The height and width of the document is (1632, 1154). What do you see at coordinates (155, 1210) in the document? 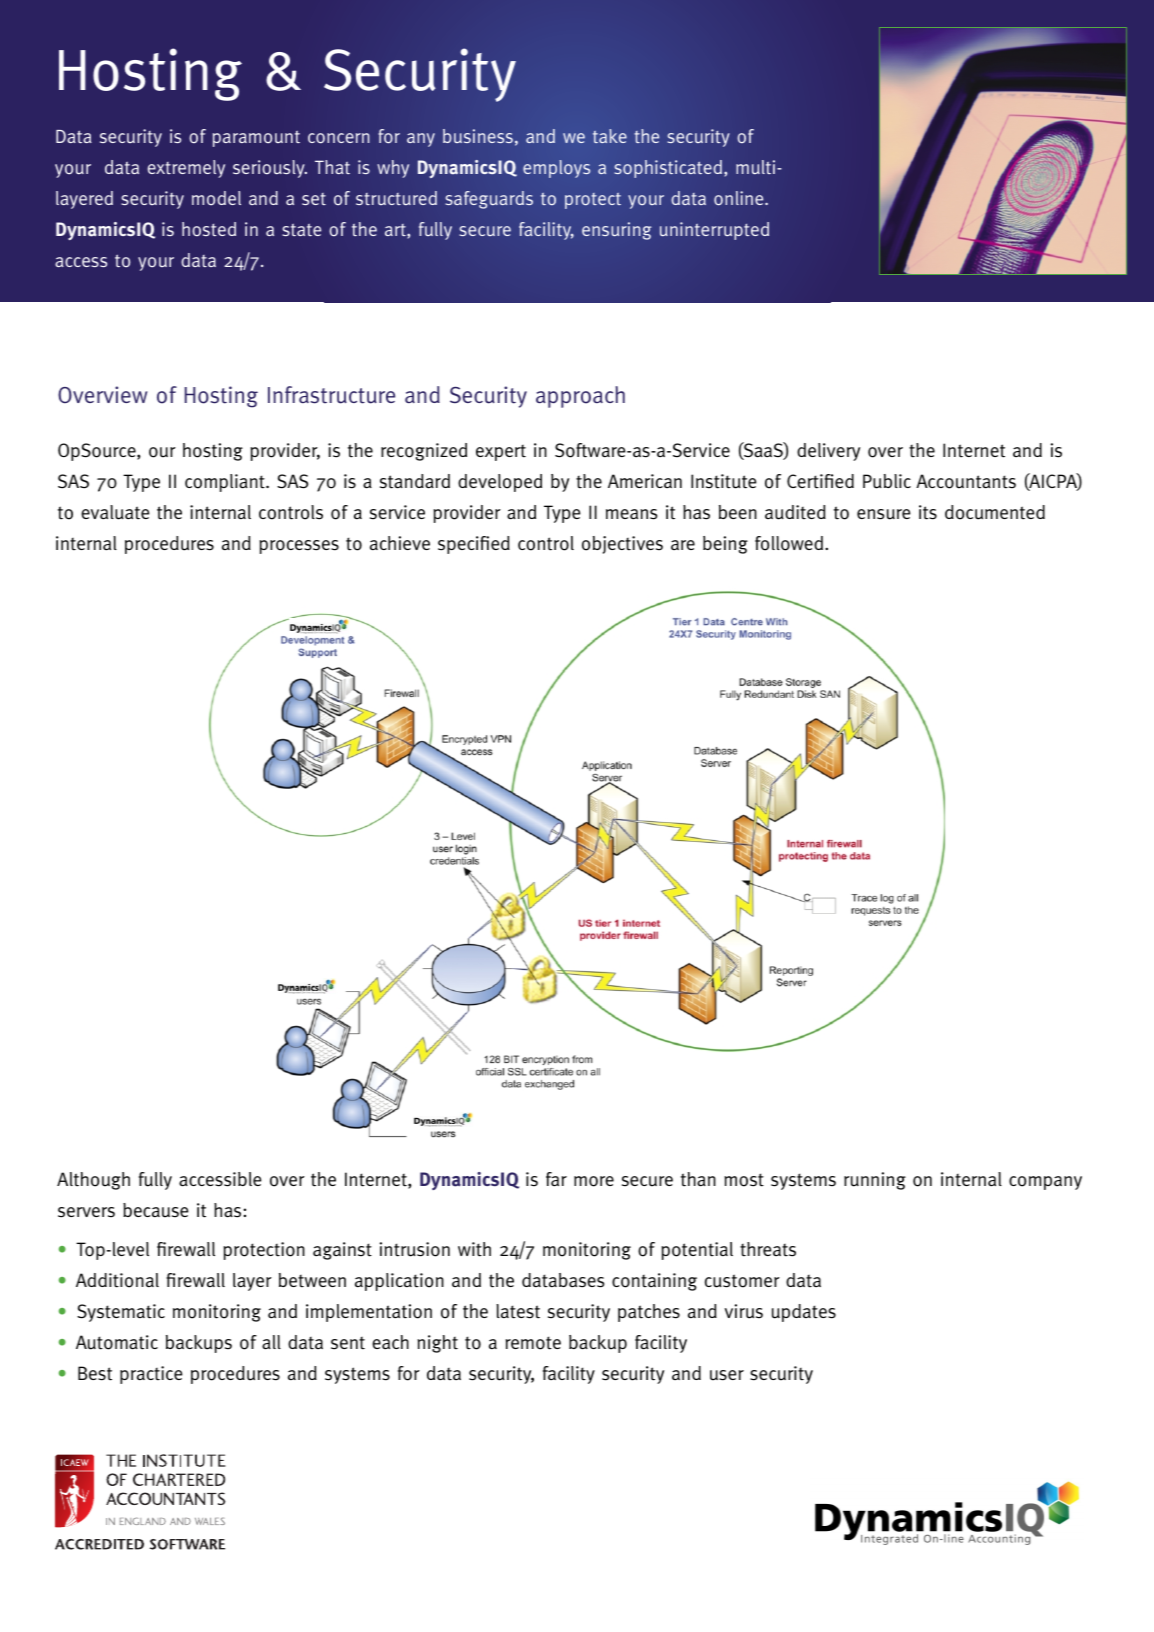
I see `because` at bounding box center [155, 1210].
